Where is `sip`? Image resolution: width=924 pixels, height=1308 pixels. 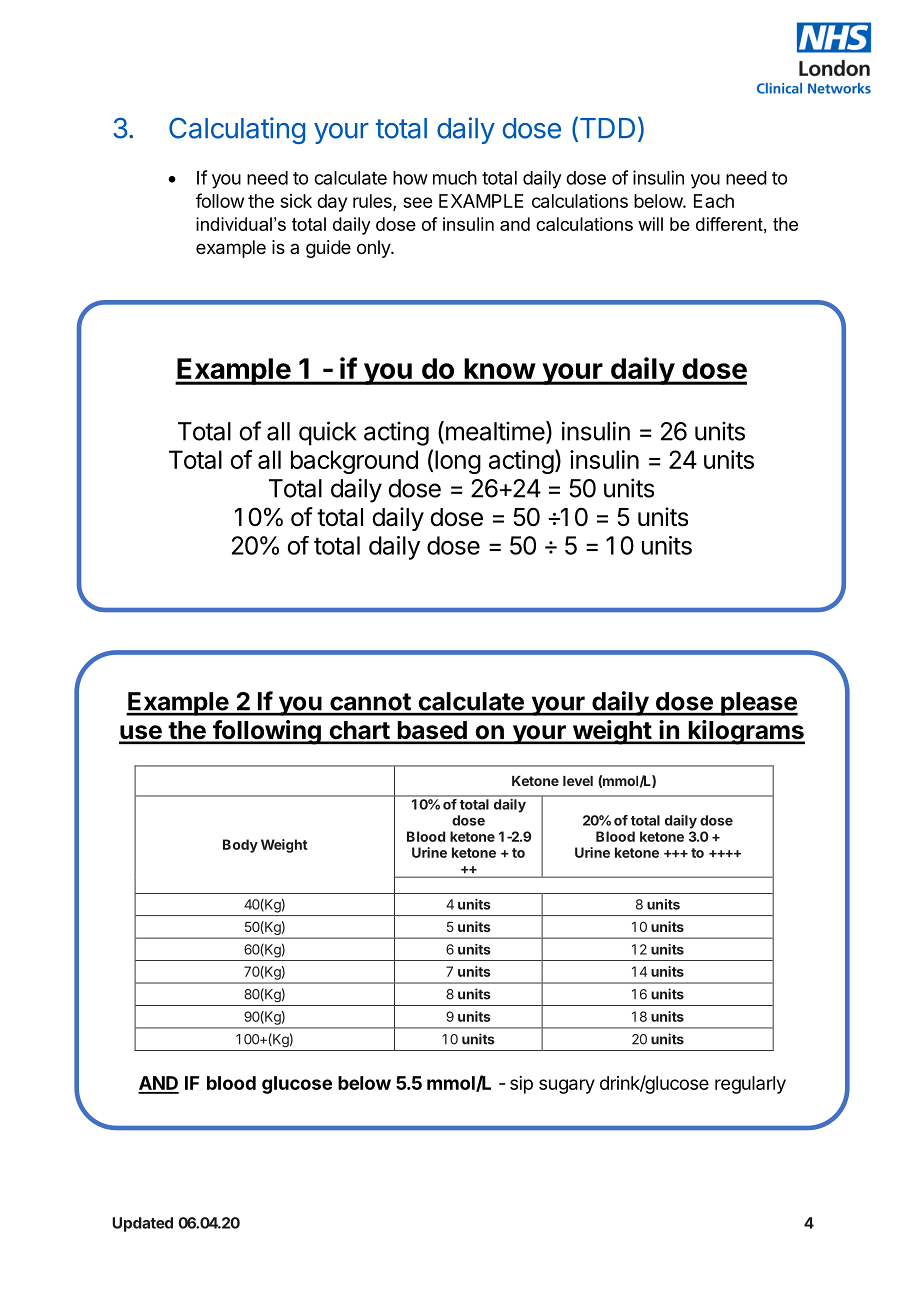 sip is located at coordinates (521, 1085).
